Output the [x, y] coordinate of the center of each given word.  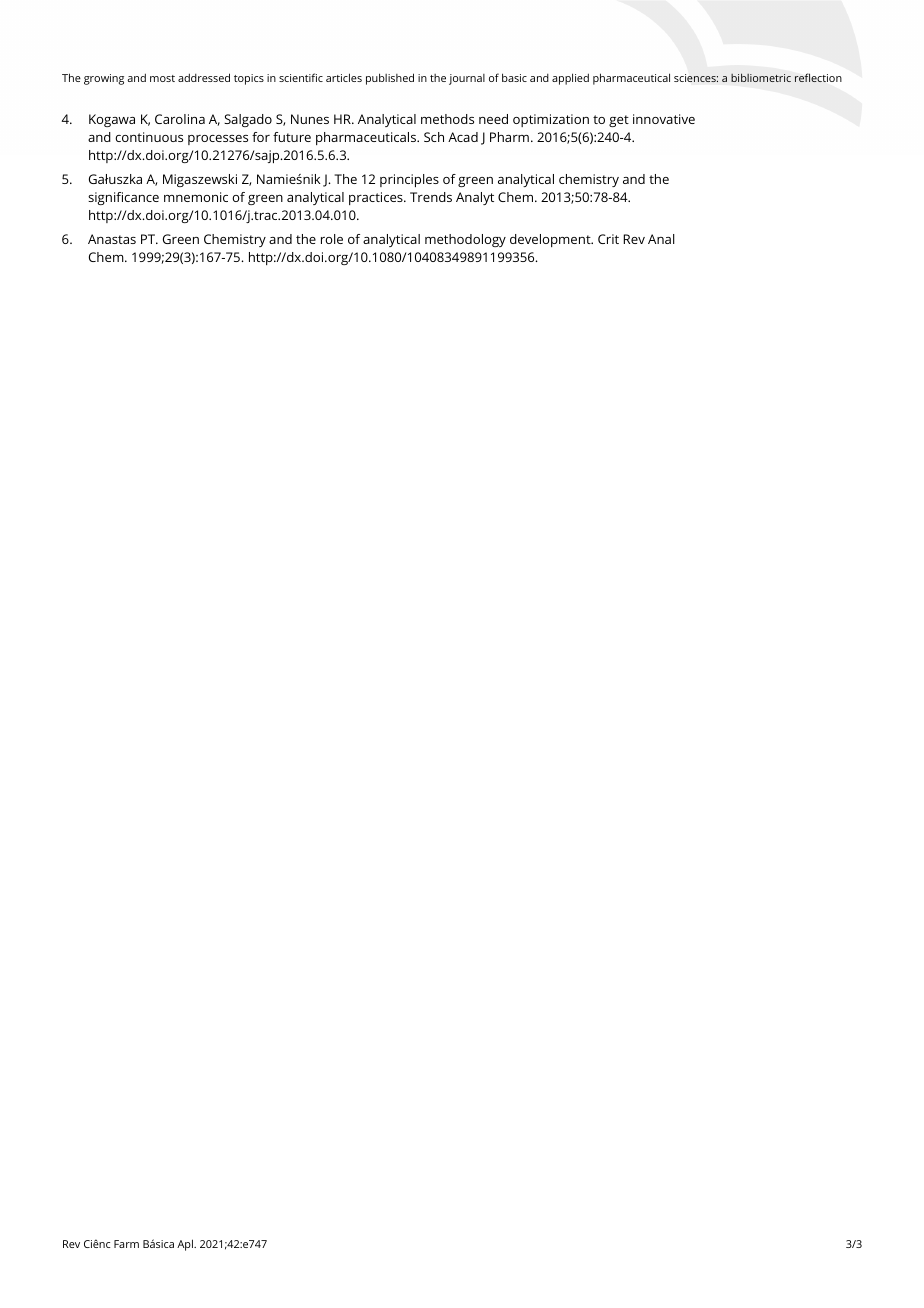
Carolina [180, 119]
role [332, 239]
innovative [664, 119]
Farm [126, 1244]
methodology [465, 240]
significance [123, 198]
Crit [608, 239]
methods [447, 119]
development [551, 240]
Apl [186, 1245]
